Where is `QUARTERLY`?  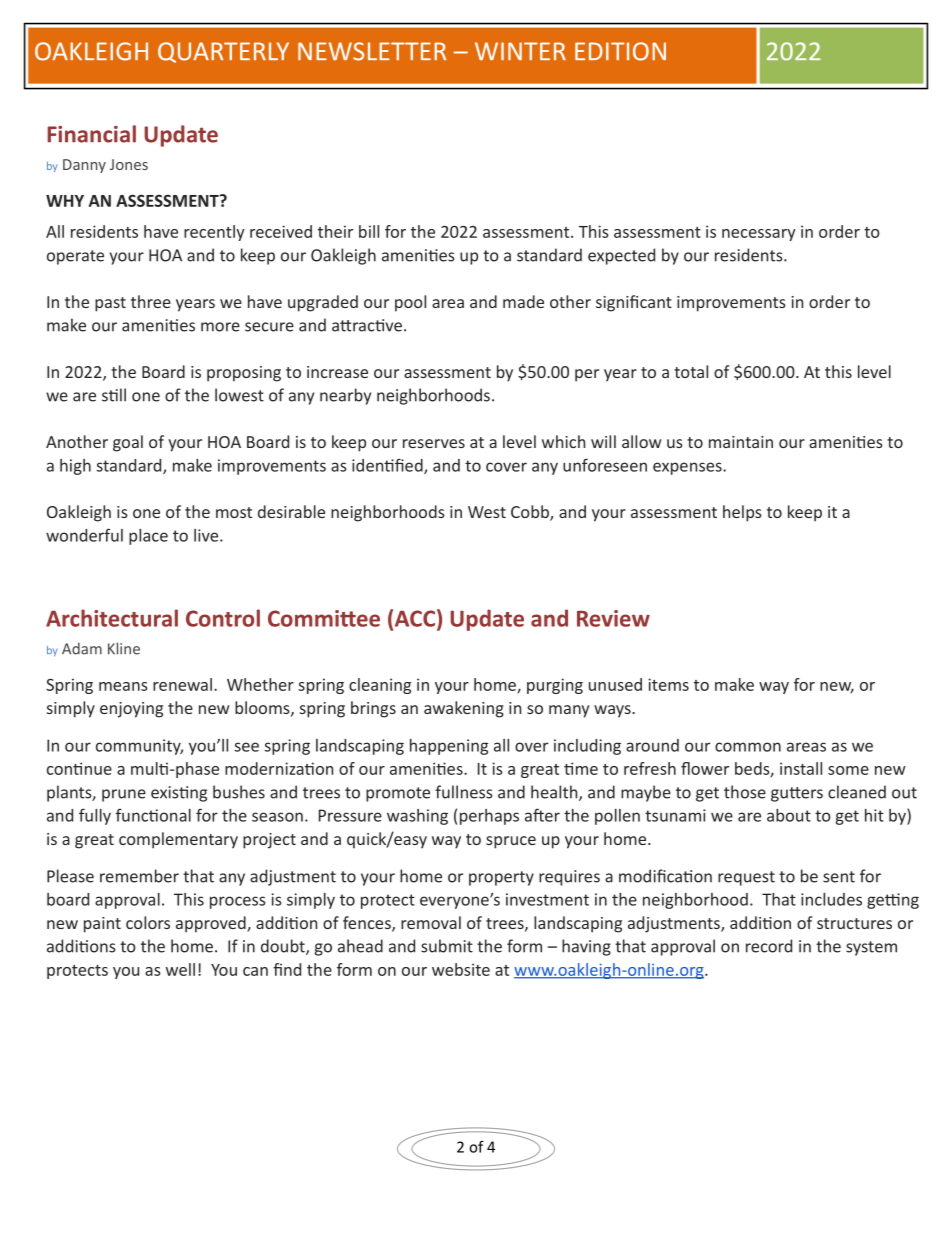
QUARTERLY is located at coordinates (223, 52).
